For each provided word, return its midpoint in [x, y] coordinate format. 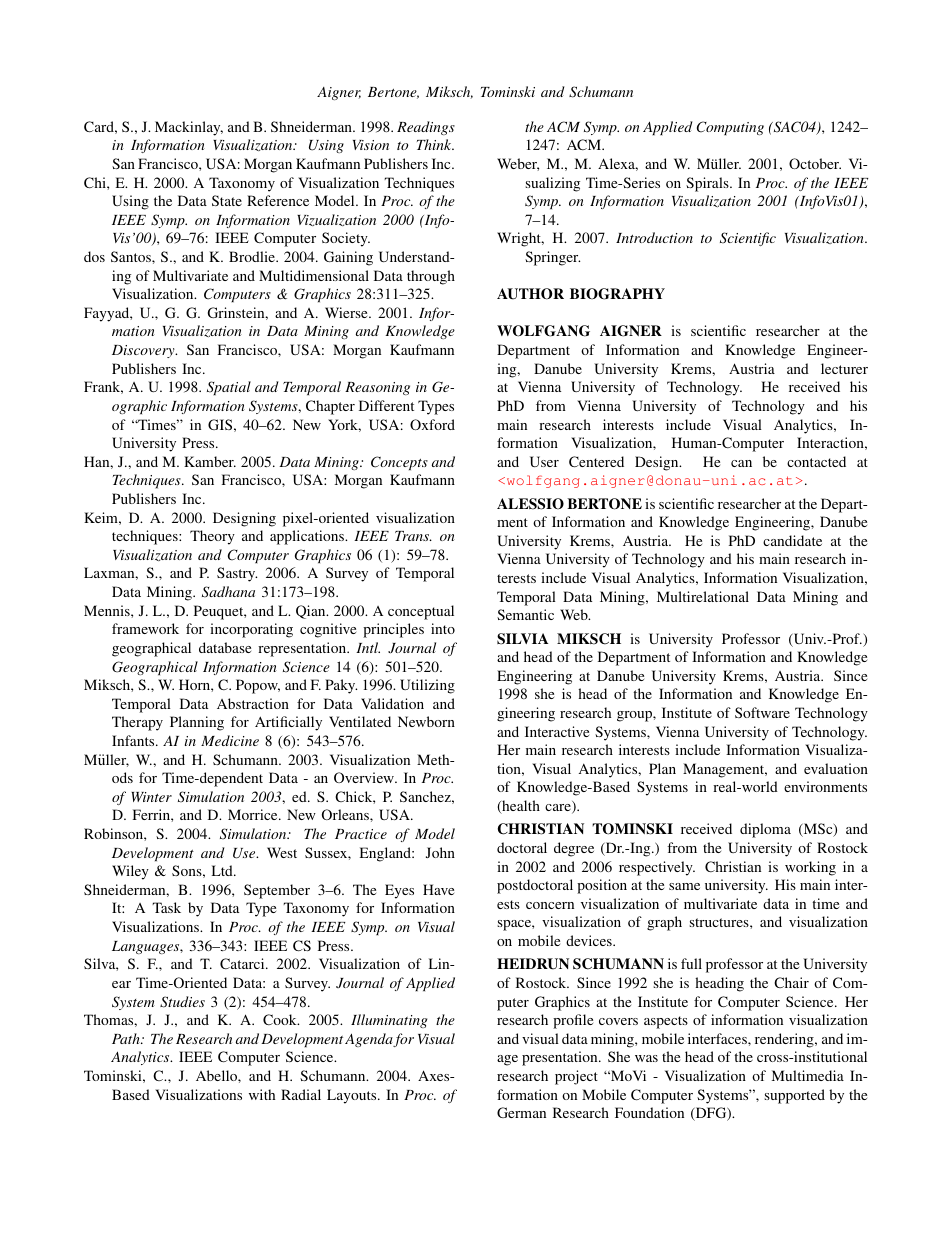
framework [145, 628]
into [443, 628]
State [227, 200]
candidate [792, 540]
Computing [730, 128]
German [521, 1112]
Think [435, 144]
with [262, 1094]
